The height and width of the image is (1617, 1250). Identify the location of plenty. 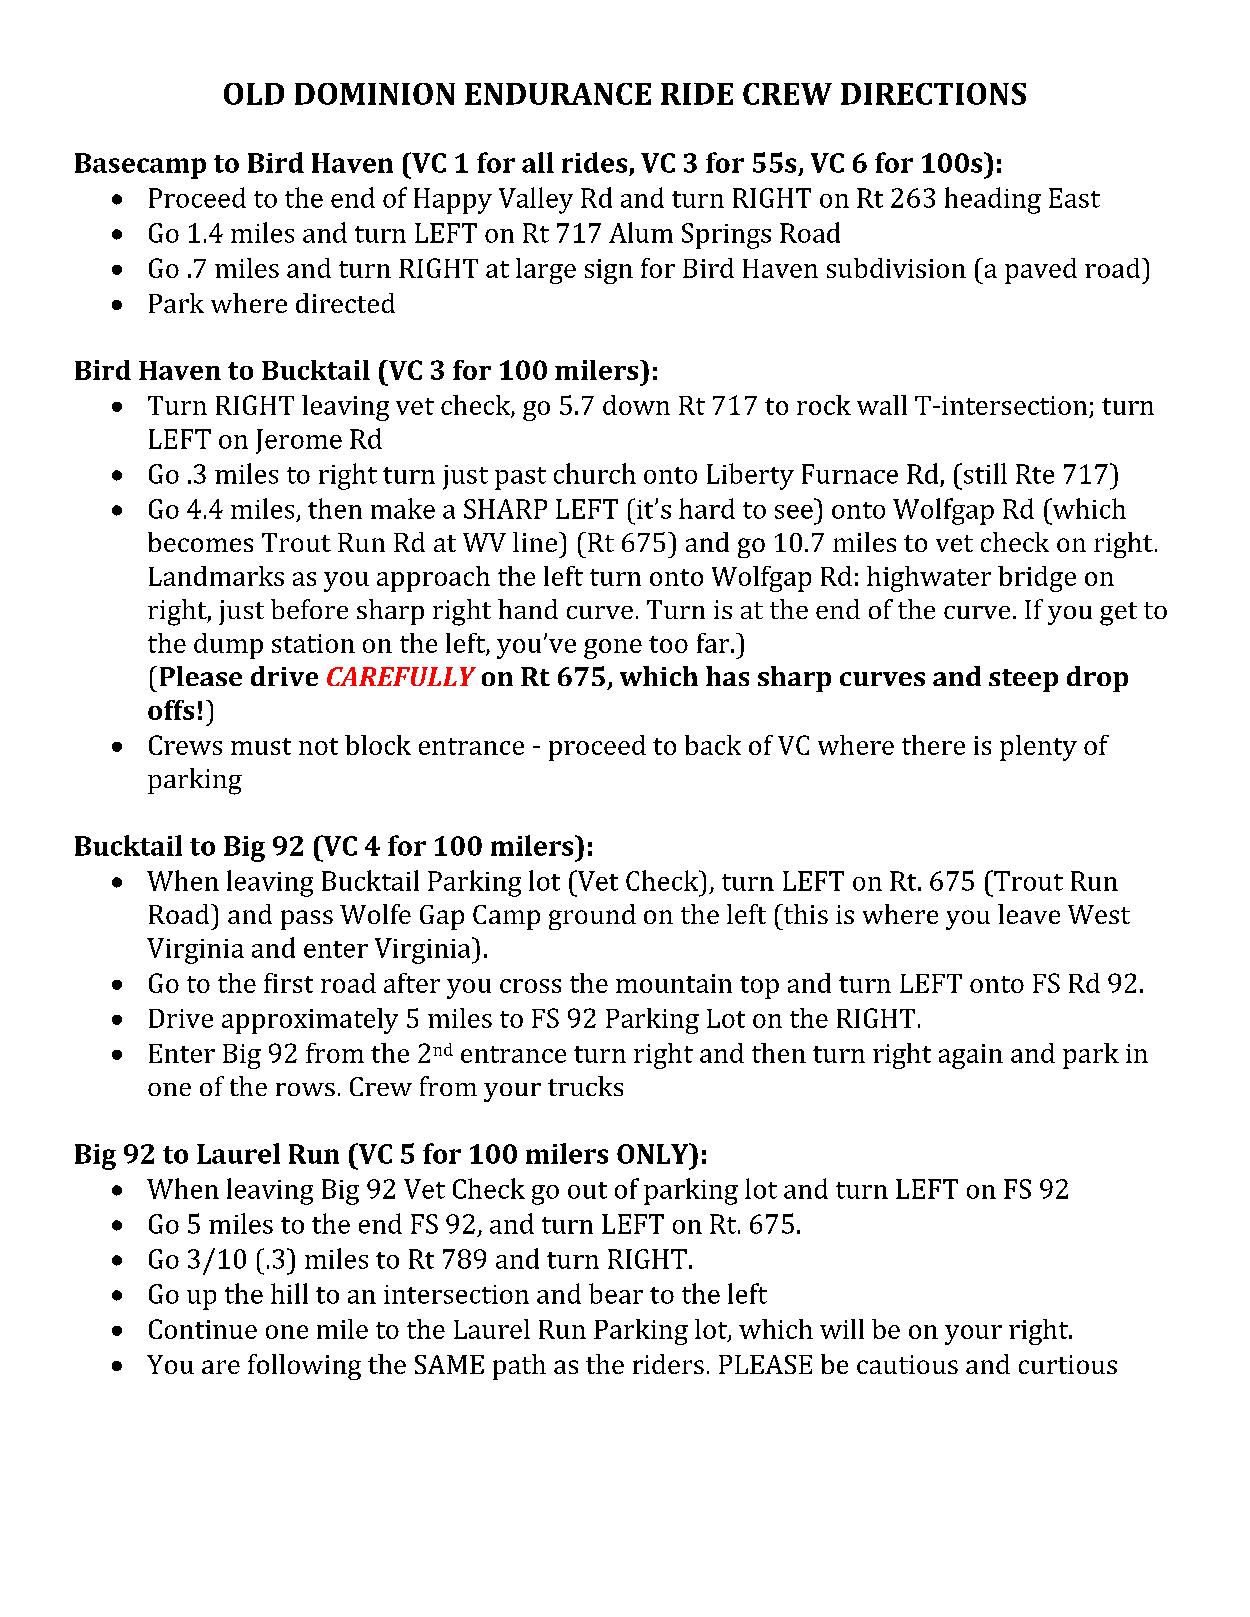
(1038, 748).
